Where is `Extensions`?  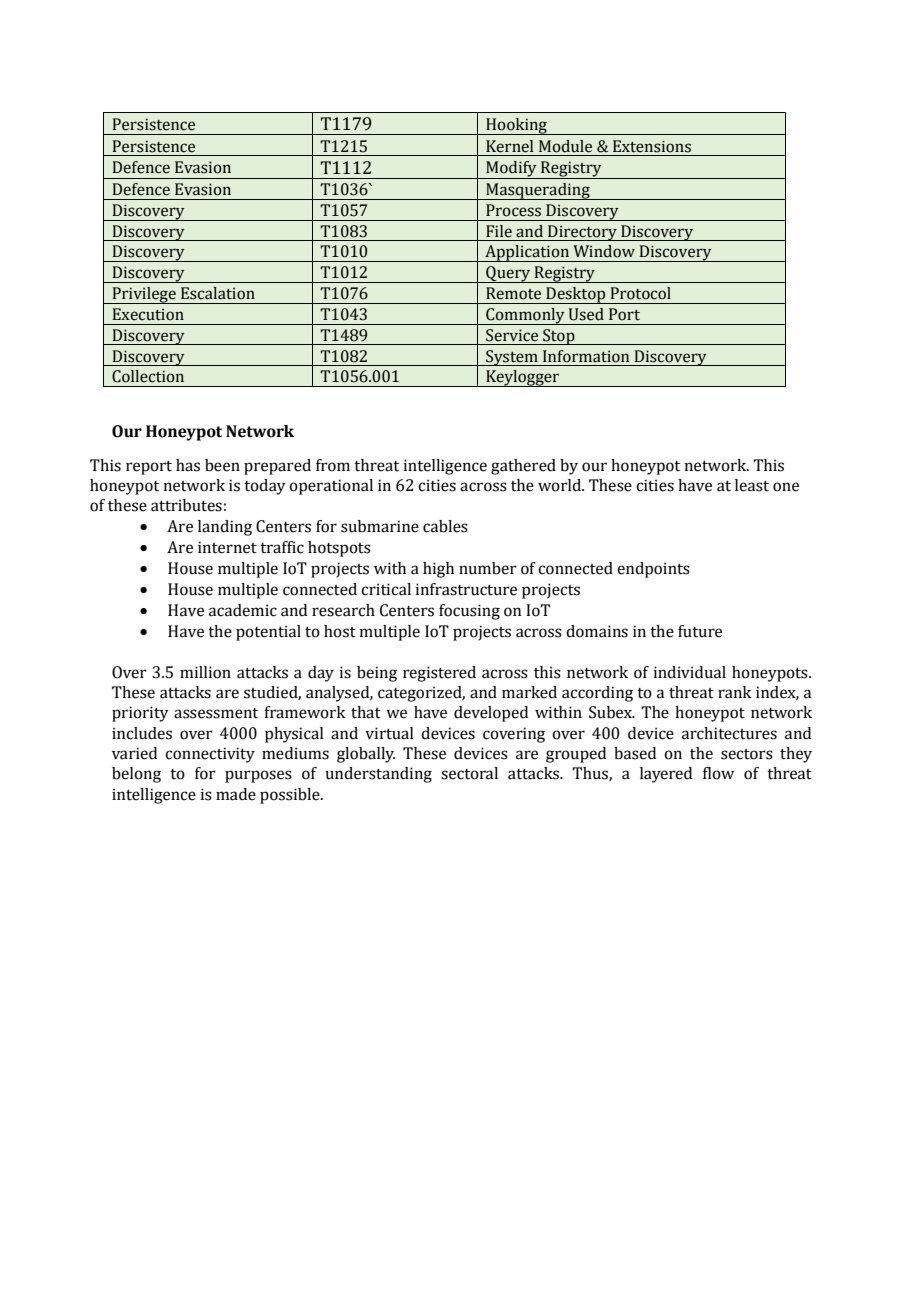 Extensions is located at coordinates (652, 146).
